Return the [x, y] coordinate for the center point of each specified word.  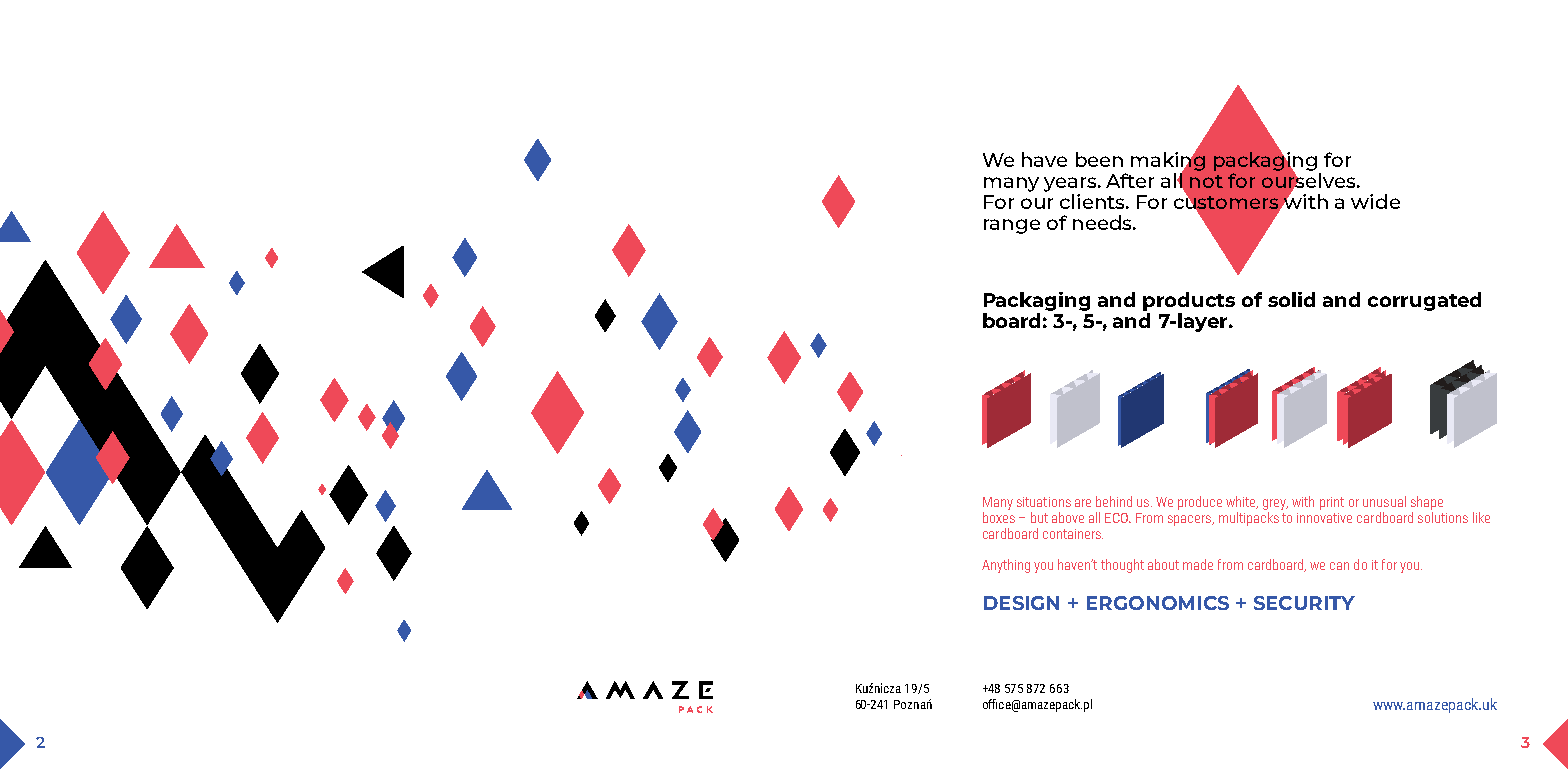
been [1099, 159]
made [1198, 564]
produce [1200, 503]
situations [1044, 502]
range [1012, 226]
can [1339, 566]
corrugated [1424, 301]
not [1206, 181]
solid [1291, 299]
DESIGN [1021, 603]
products [1189, 301]
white [1242, 502]
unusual [1384, 501]
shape [1427, 503]
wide [1375, 201]
